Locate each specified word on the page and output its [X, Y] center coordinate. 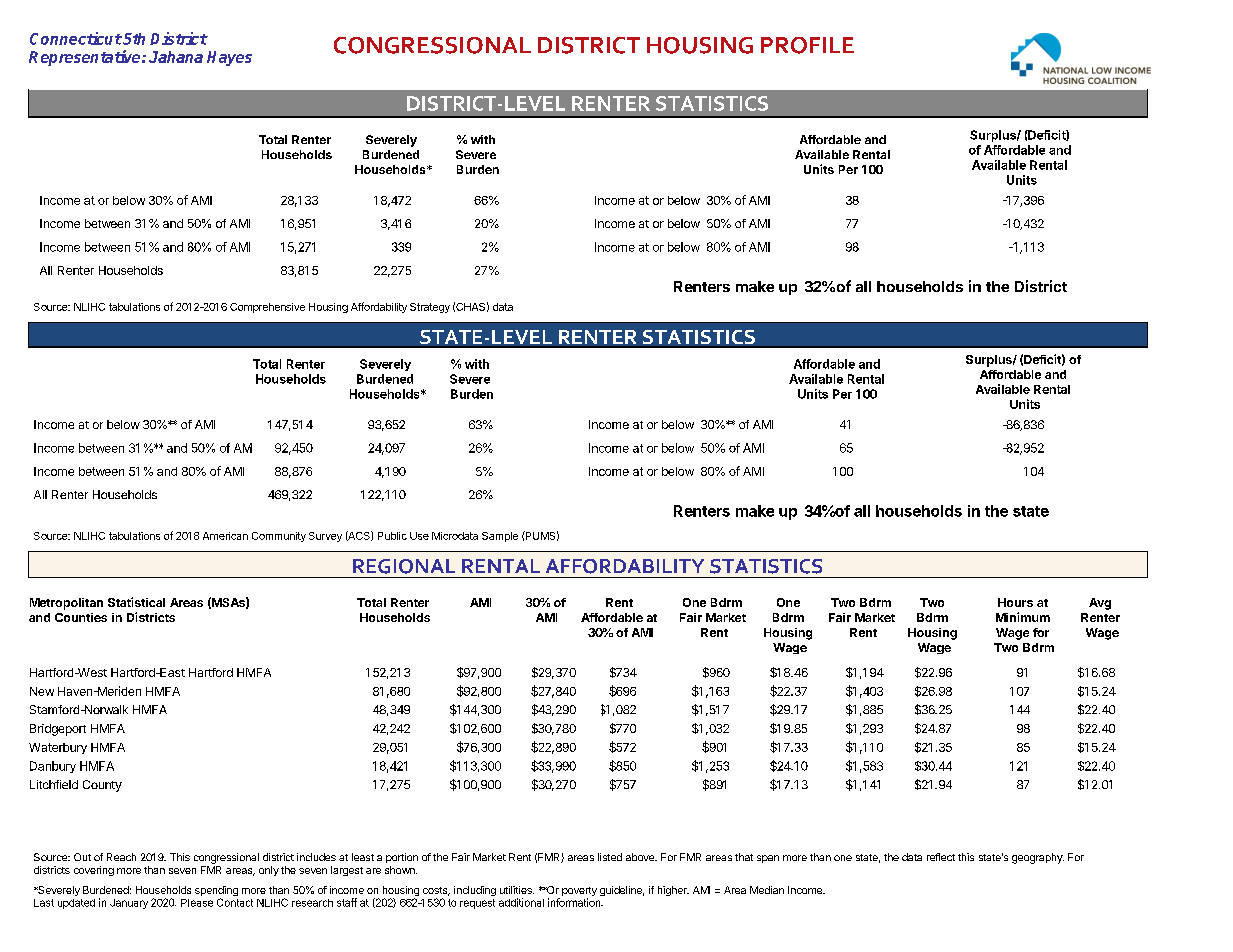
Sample [500, 537]
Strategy [430, 308]
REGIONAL [404, 566]
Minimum [1023, 617]
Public [392, 536]
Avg [1100, 604]
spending [216, 892]
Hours [1015, 602]
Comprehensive [267, 308]
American [225, 536]
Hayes [229, 58]
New [42, 691]
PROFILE [807, 45]
